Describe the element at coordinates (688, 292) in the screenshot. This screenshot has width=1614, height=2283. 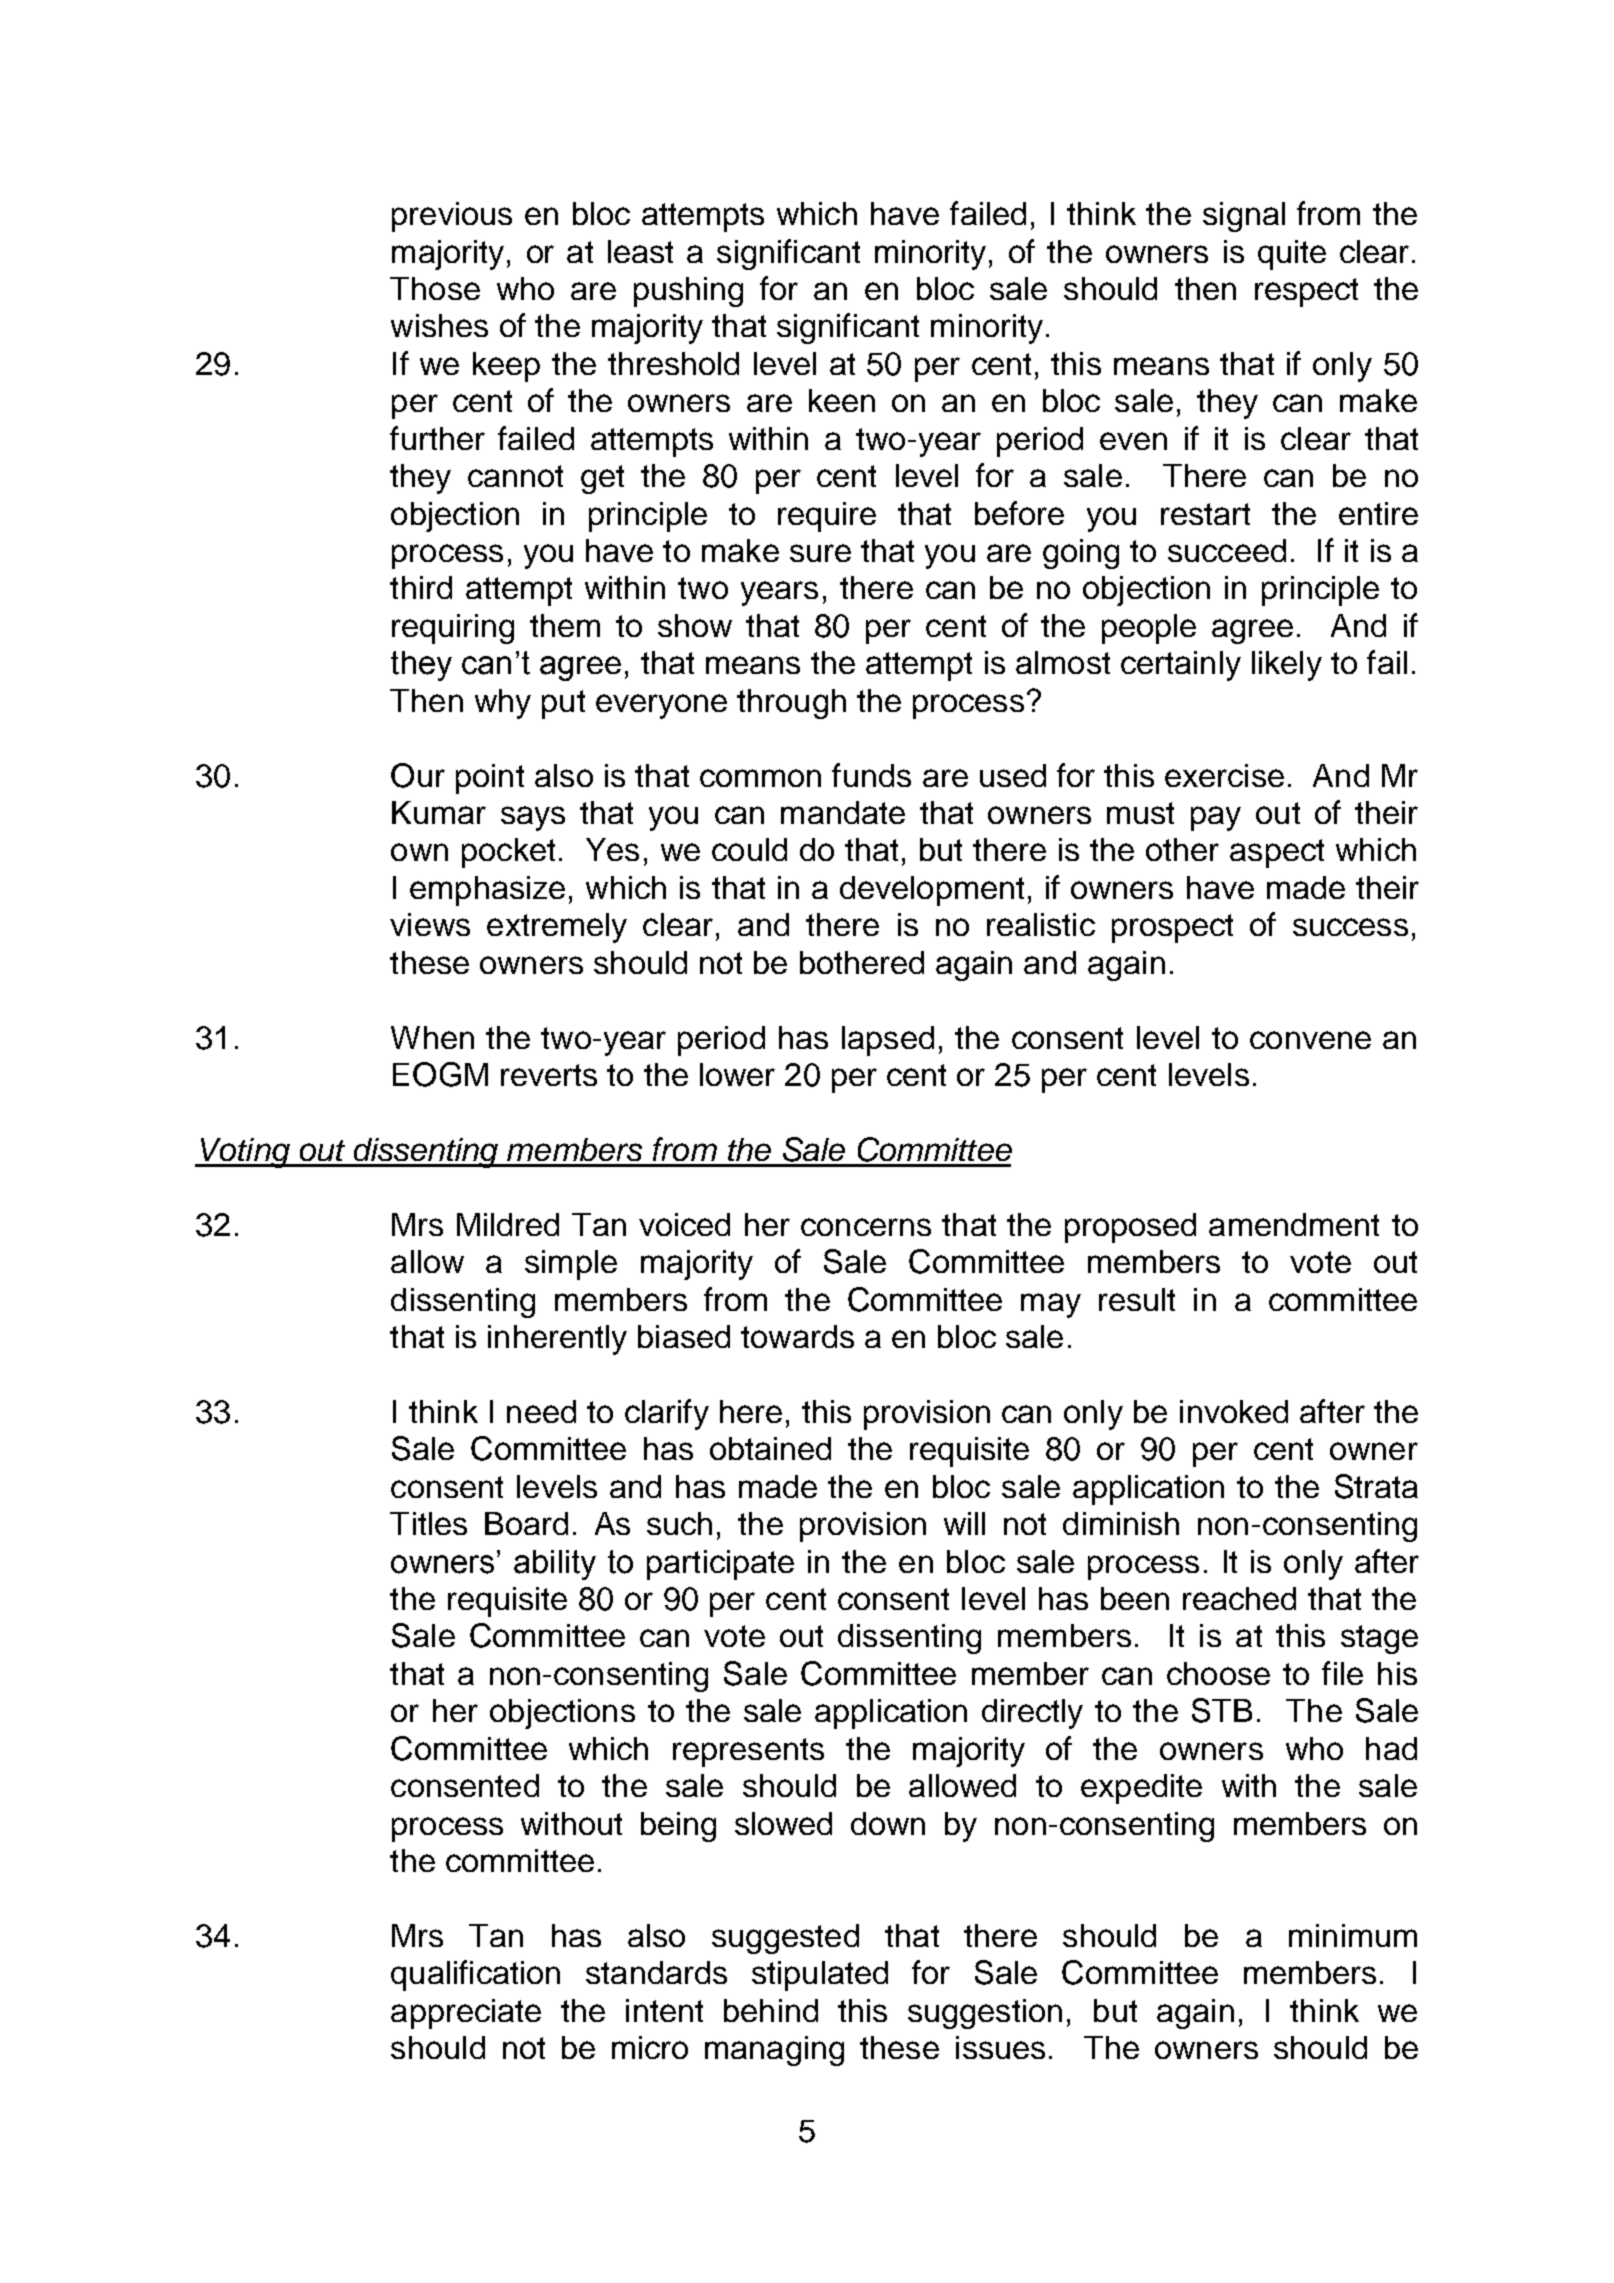
I see `pushing` at that location.
